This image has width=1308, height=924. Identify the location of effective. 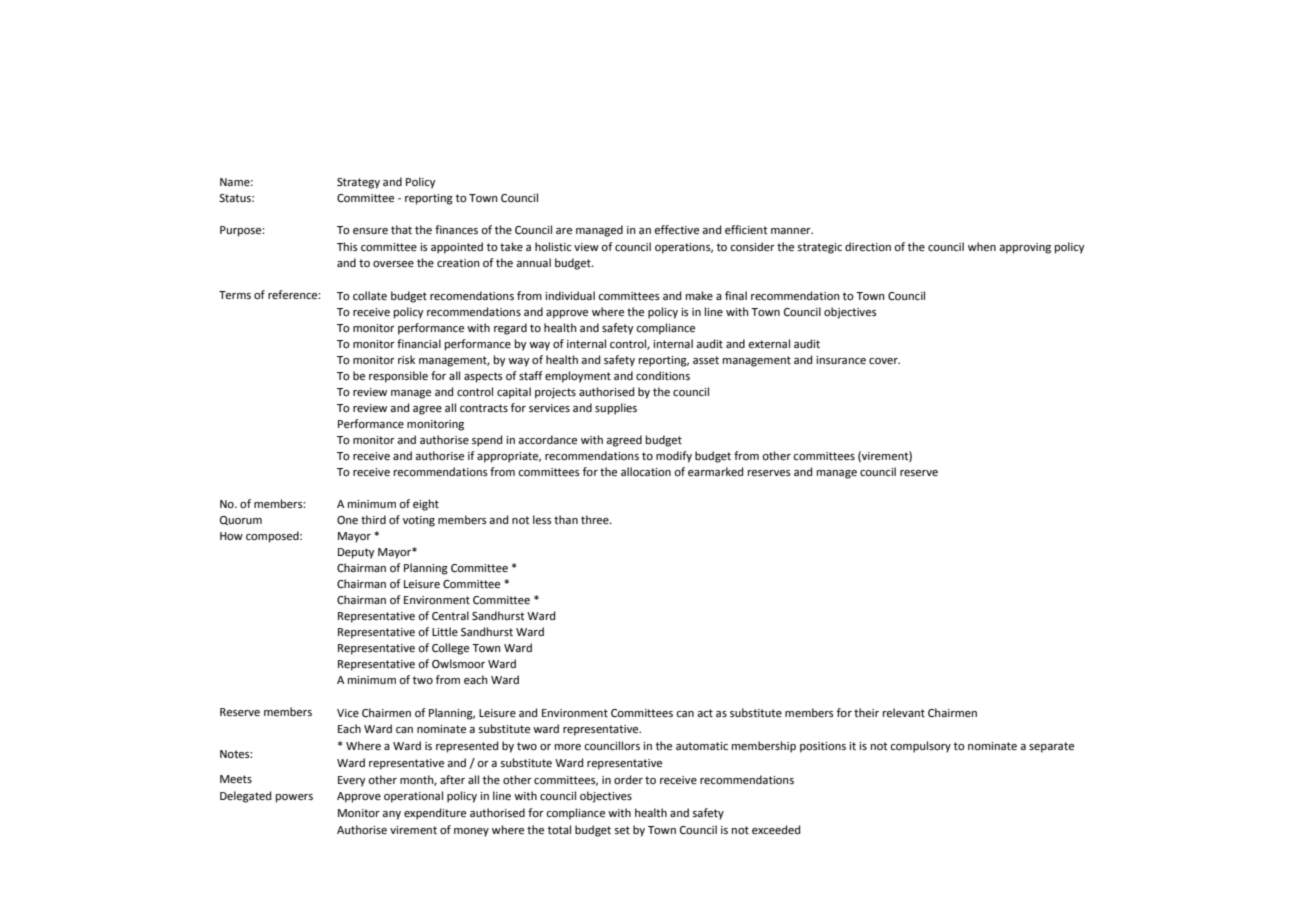
(677, 230).
